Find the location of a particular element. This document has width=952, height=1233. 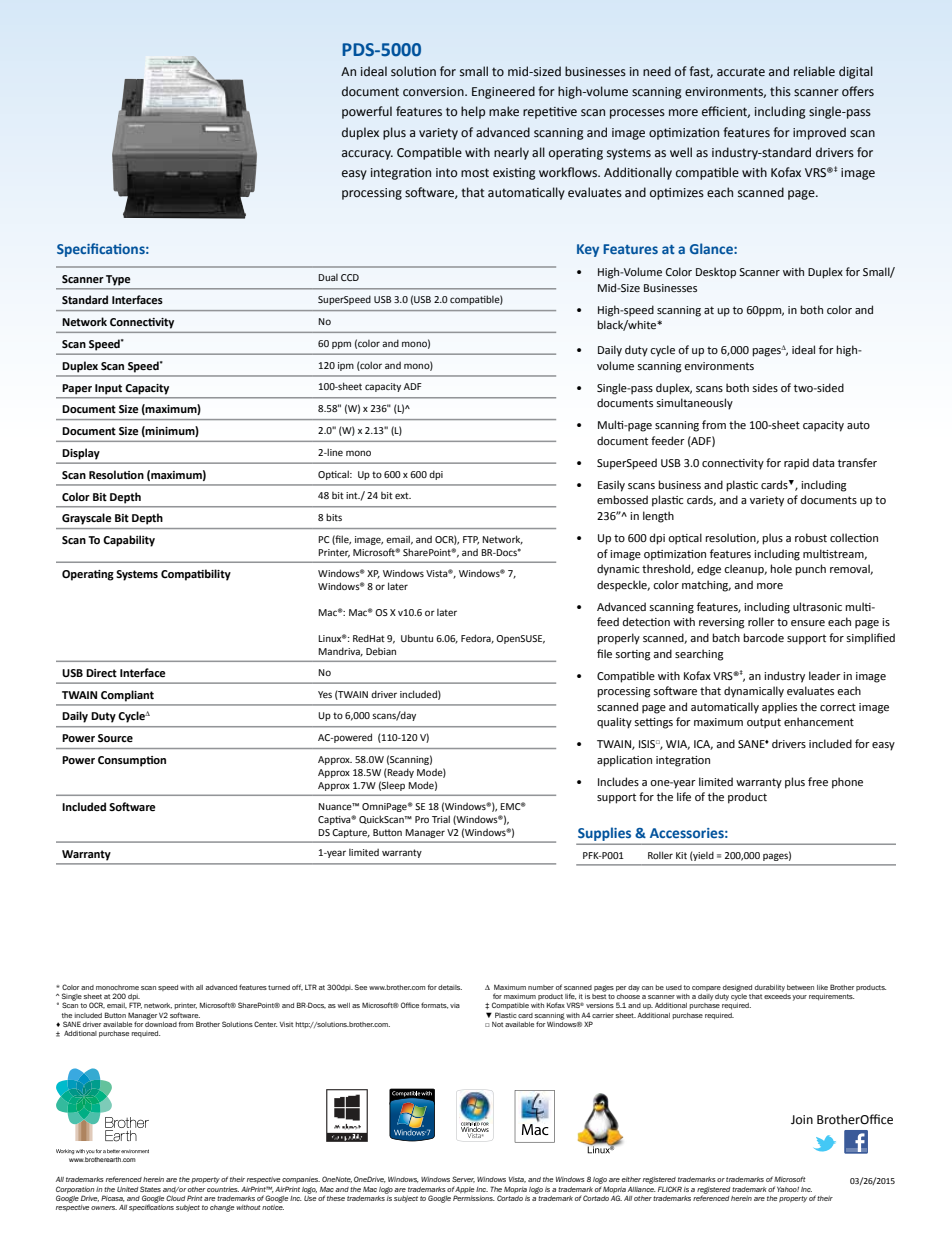

Consumption is located at coordinates (132, 761).
